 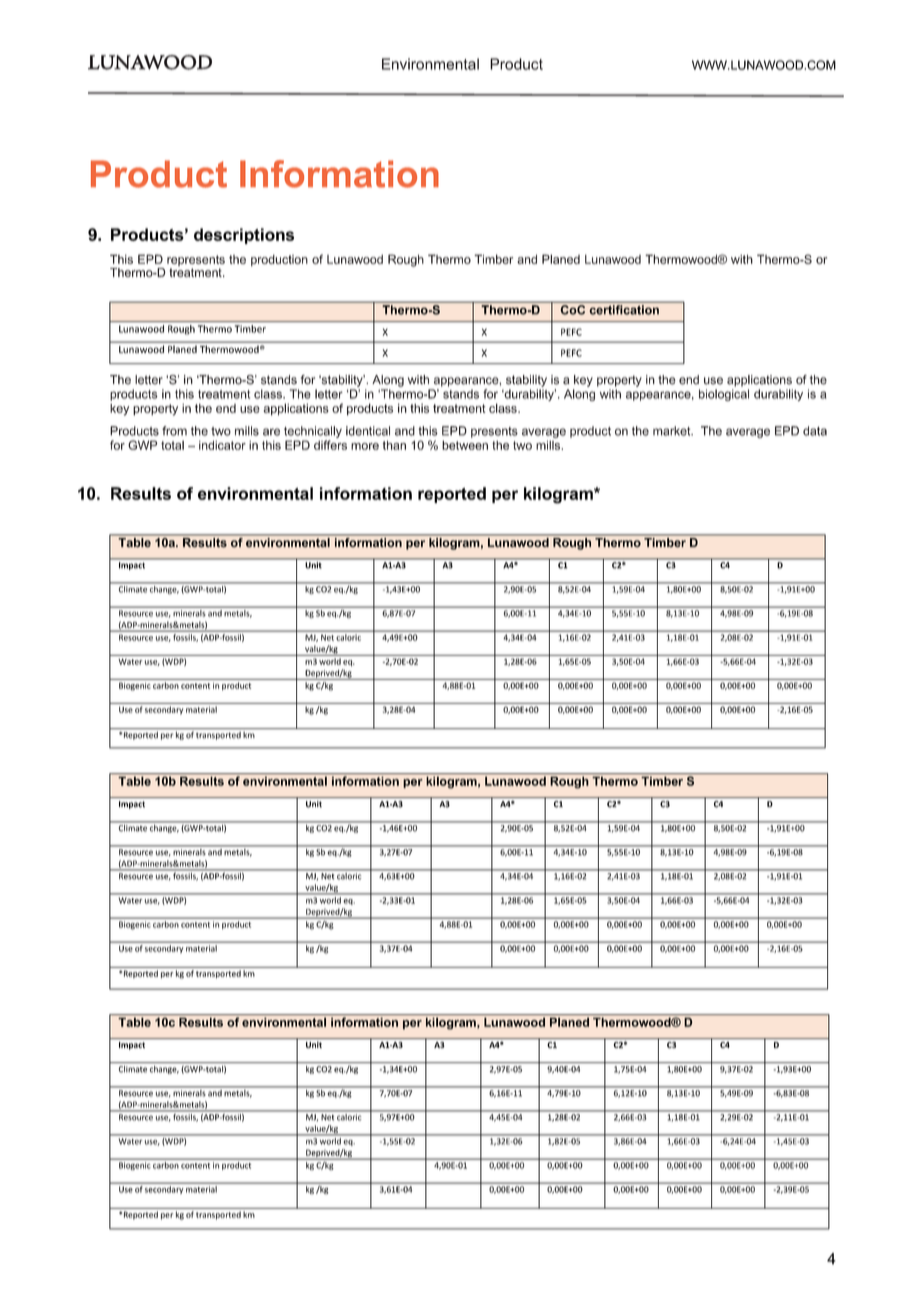 I want to click on data, so click(x=815, y=431).
